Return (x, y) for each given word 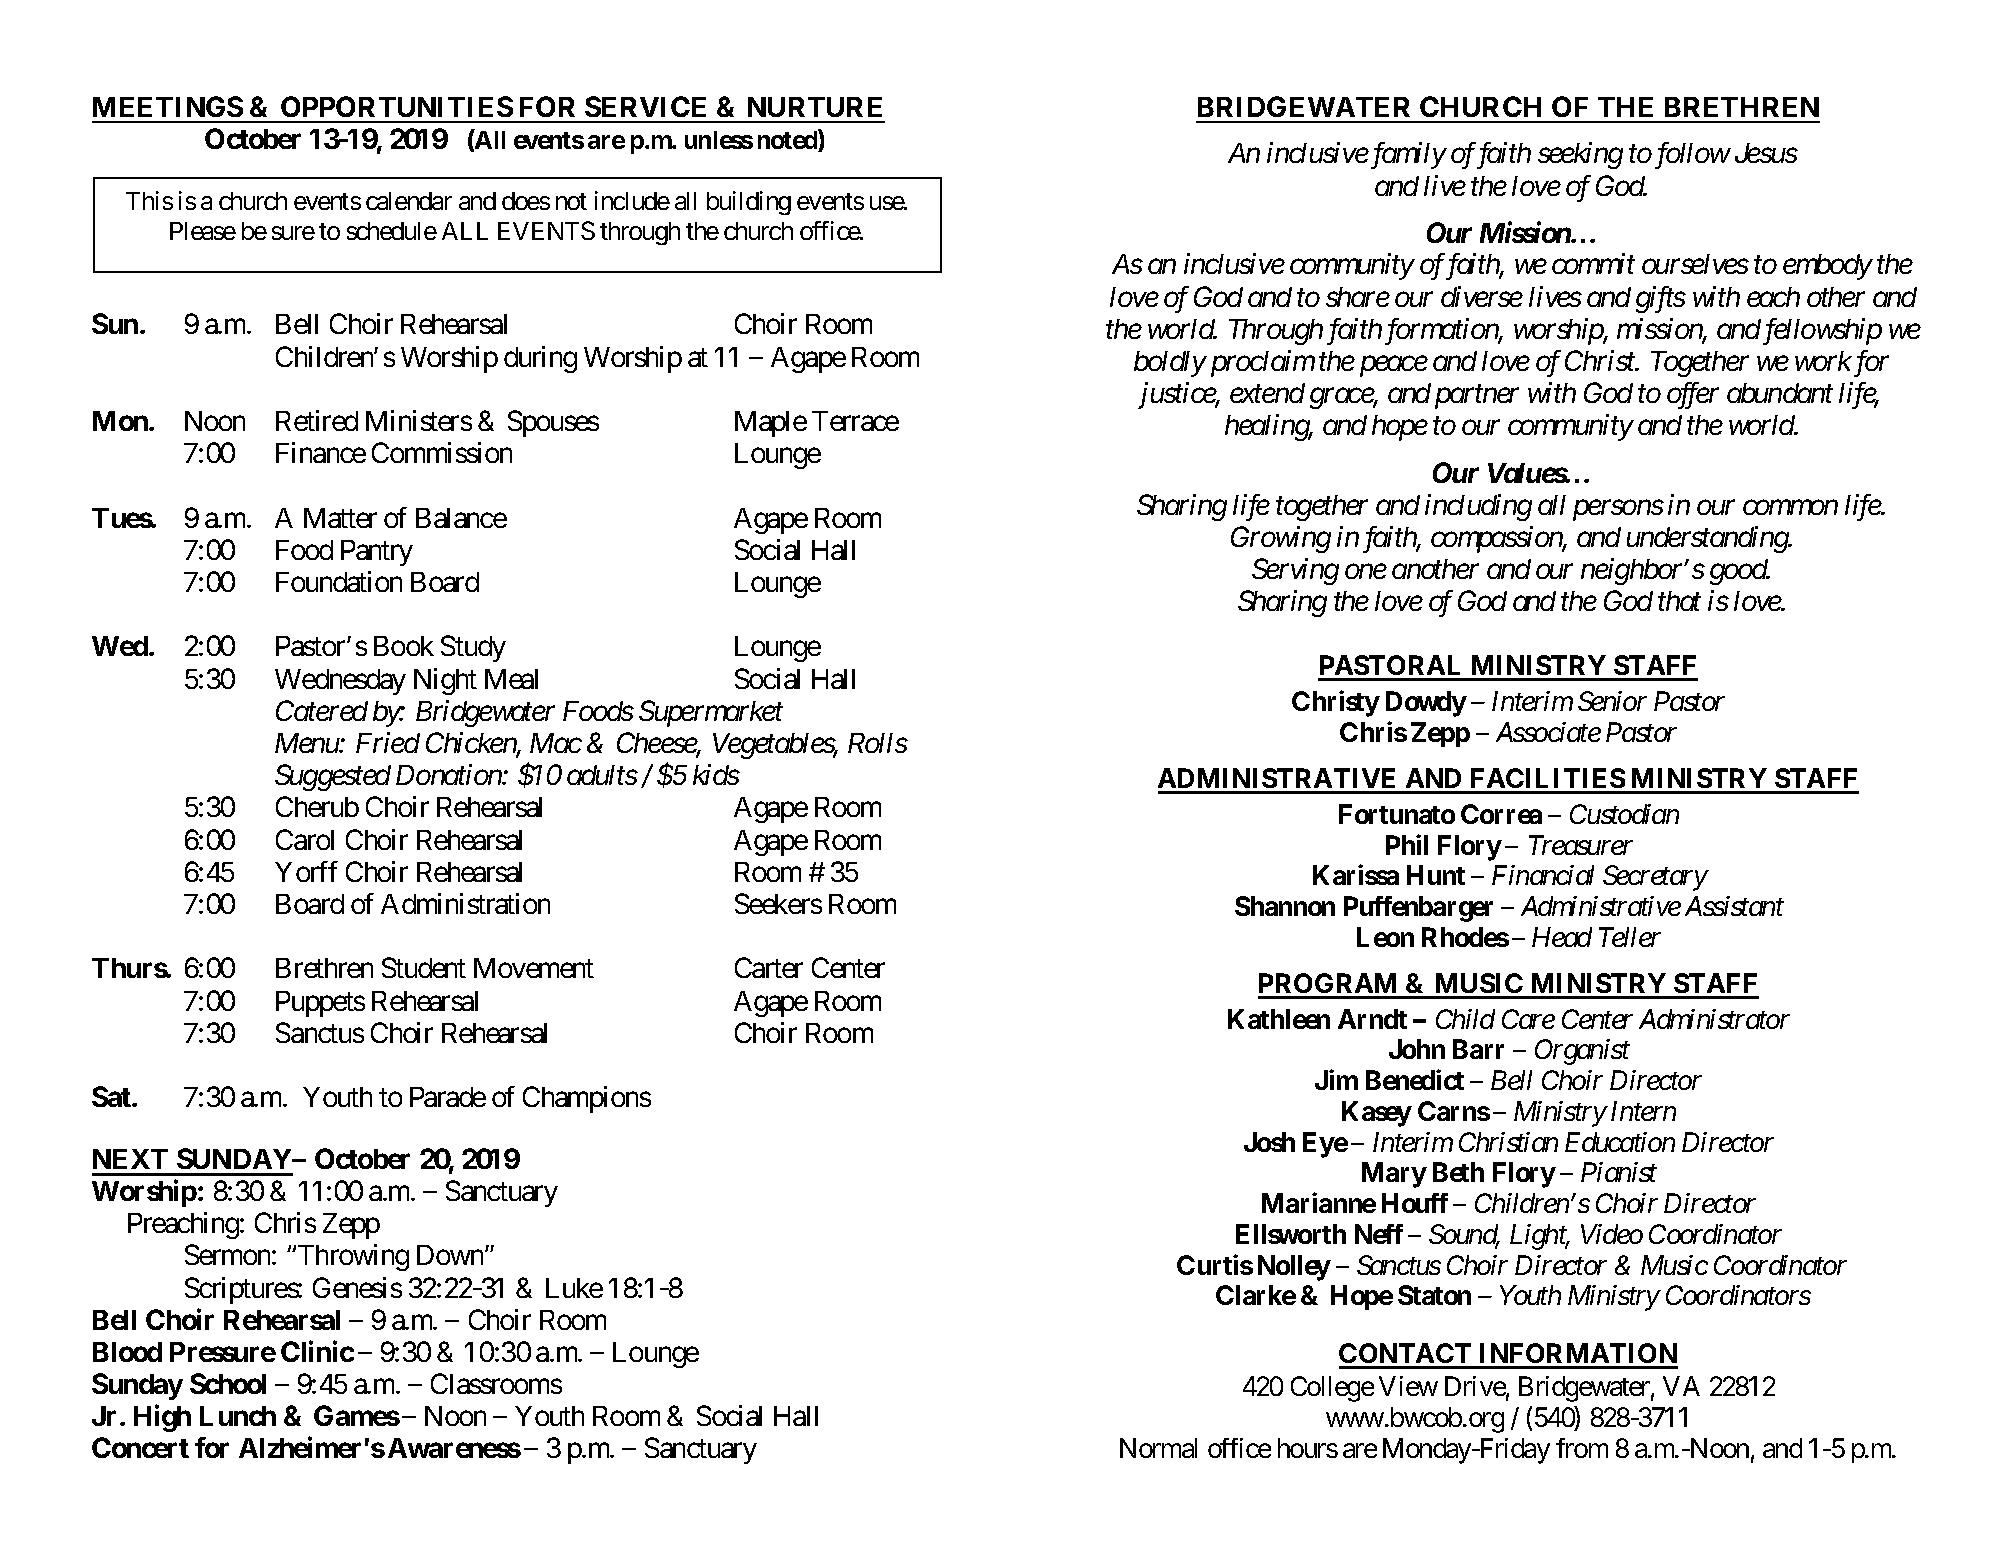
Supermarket (711, 713)
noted (788, 141)
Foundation (339, 581)
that (1679, 601)
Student (424, 967)
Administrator (1714, 1019)
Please (203, 231)
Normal (1158, 1448)
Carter (769, 967)
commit (1593, 264)
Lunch (238, 1416)
